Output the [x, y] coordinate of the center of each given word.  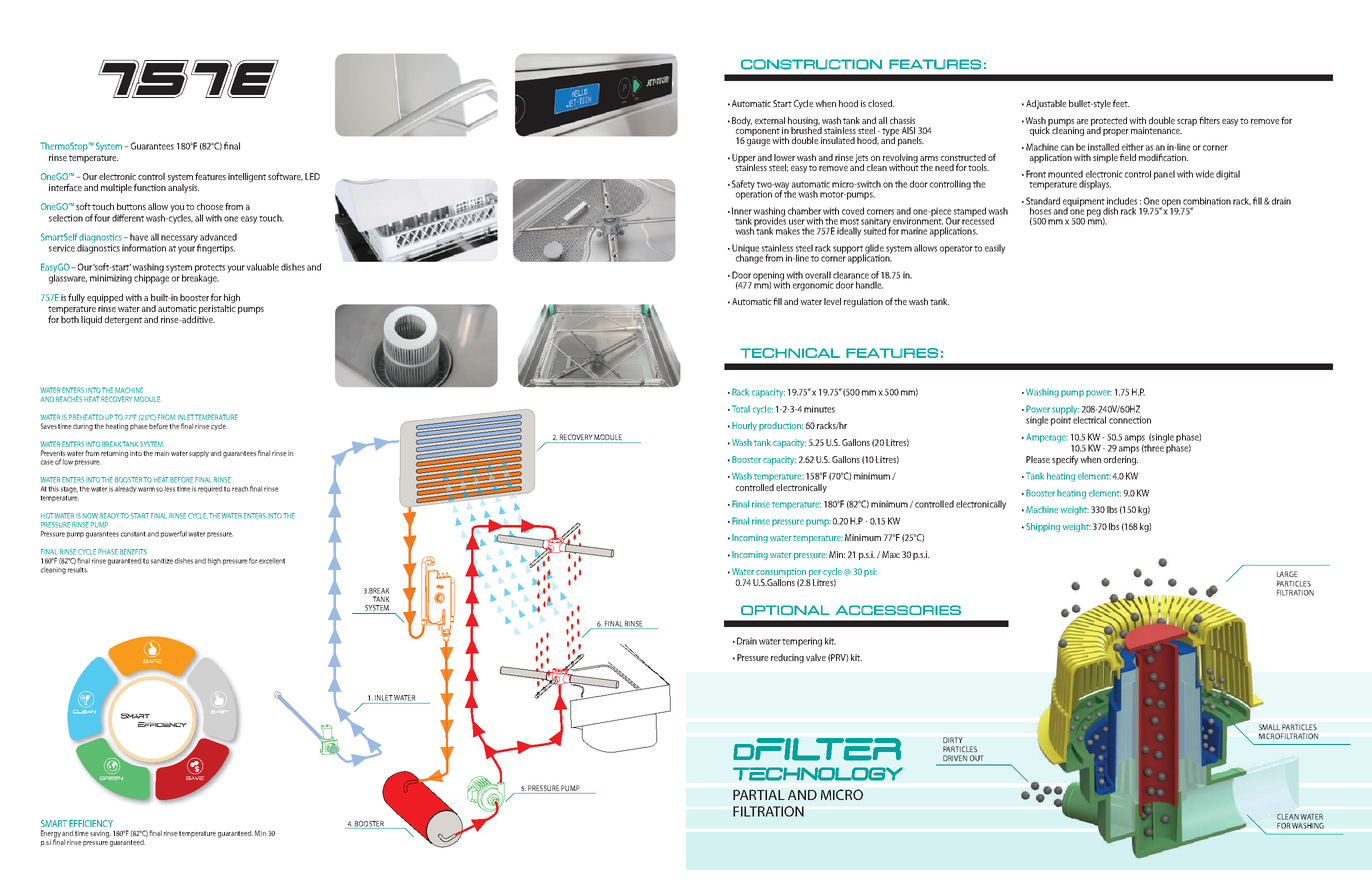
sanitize [162, 561]
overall [818, 275]
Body [742, 121]
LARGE [1287, 574]
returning [114, 454]
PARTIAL [759, 794]
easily [995, 249]
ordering [1121, 459]
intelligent [247, 177]
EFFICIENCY [91, 823]
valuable [262, 267]
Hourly [744, 426]
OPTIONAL [785, 610]
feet [1121, 103]
